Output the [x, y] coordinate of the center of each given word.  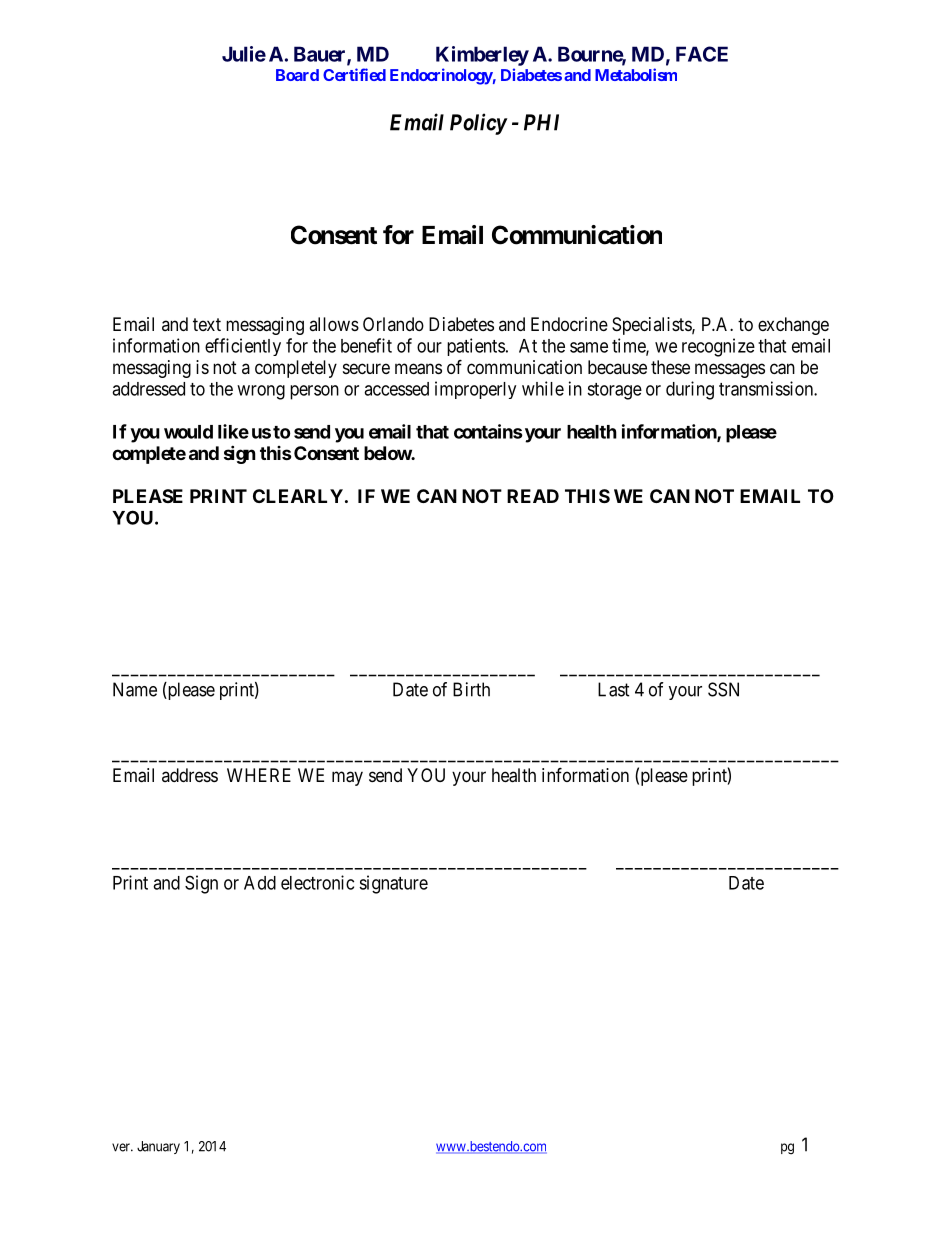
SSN [723, 689]
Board [297, 75]
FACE [702, 54]
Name [135, 689]
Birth [471, 689]
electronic [317, 882]
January [158, 1147]
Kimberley [482, 56]
